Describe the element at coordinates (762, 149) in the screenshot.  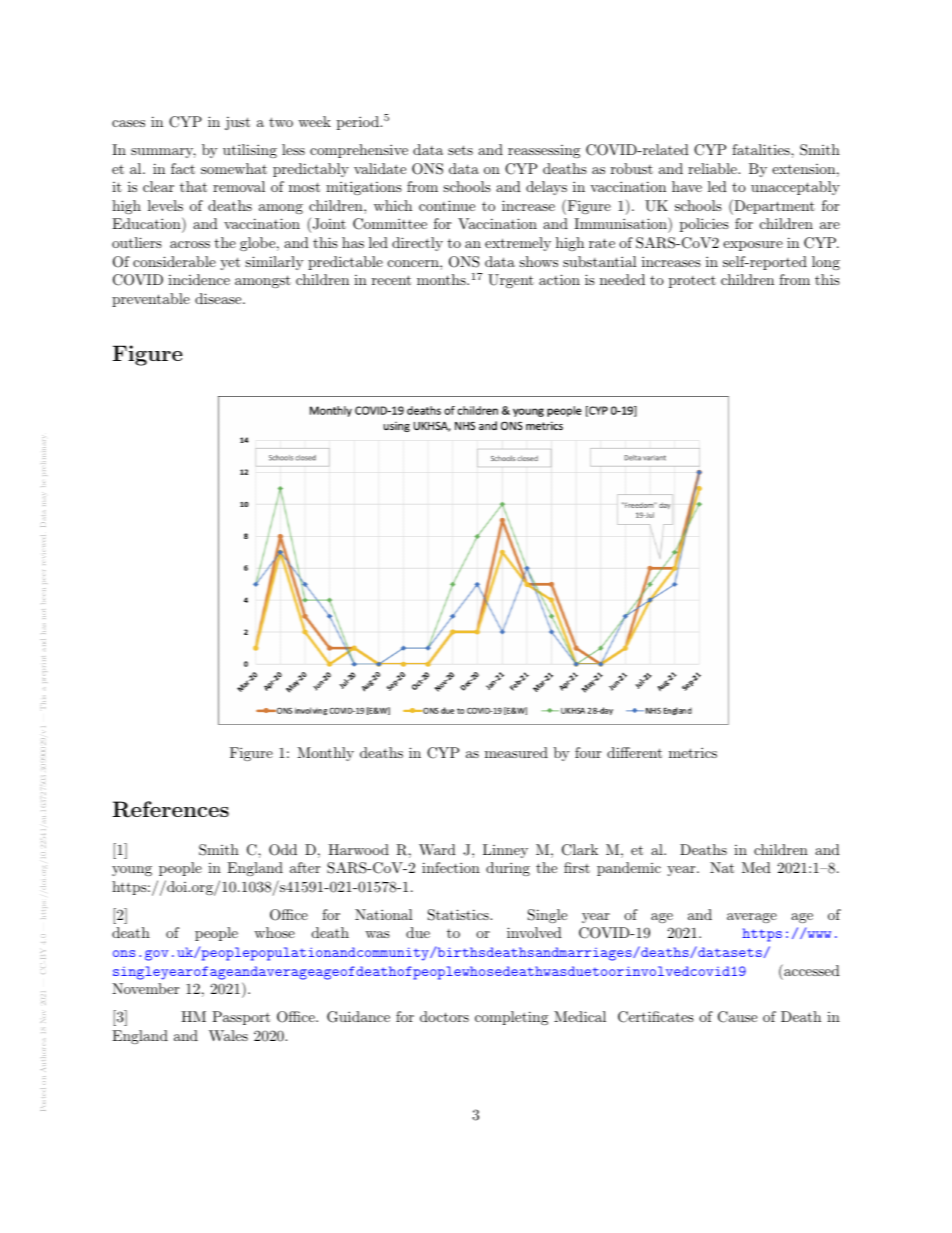
I see `fatalities` at that location.
